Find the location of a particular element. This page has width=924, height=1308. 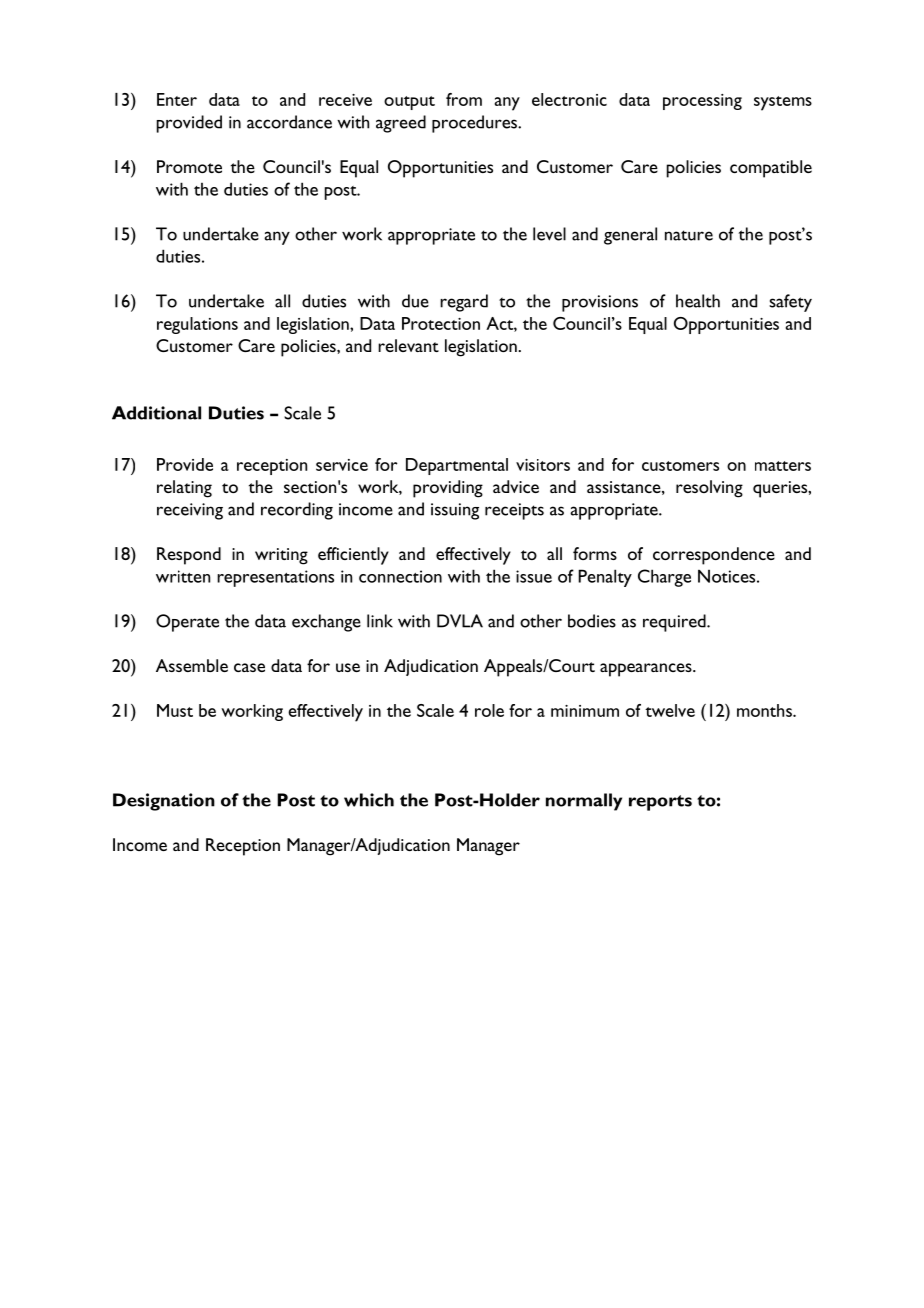

which is located at coordinates (369, 800).
